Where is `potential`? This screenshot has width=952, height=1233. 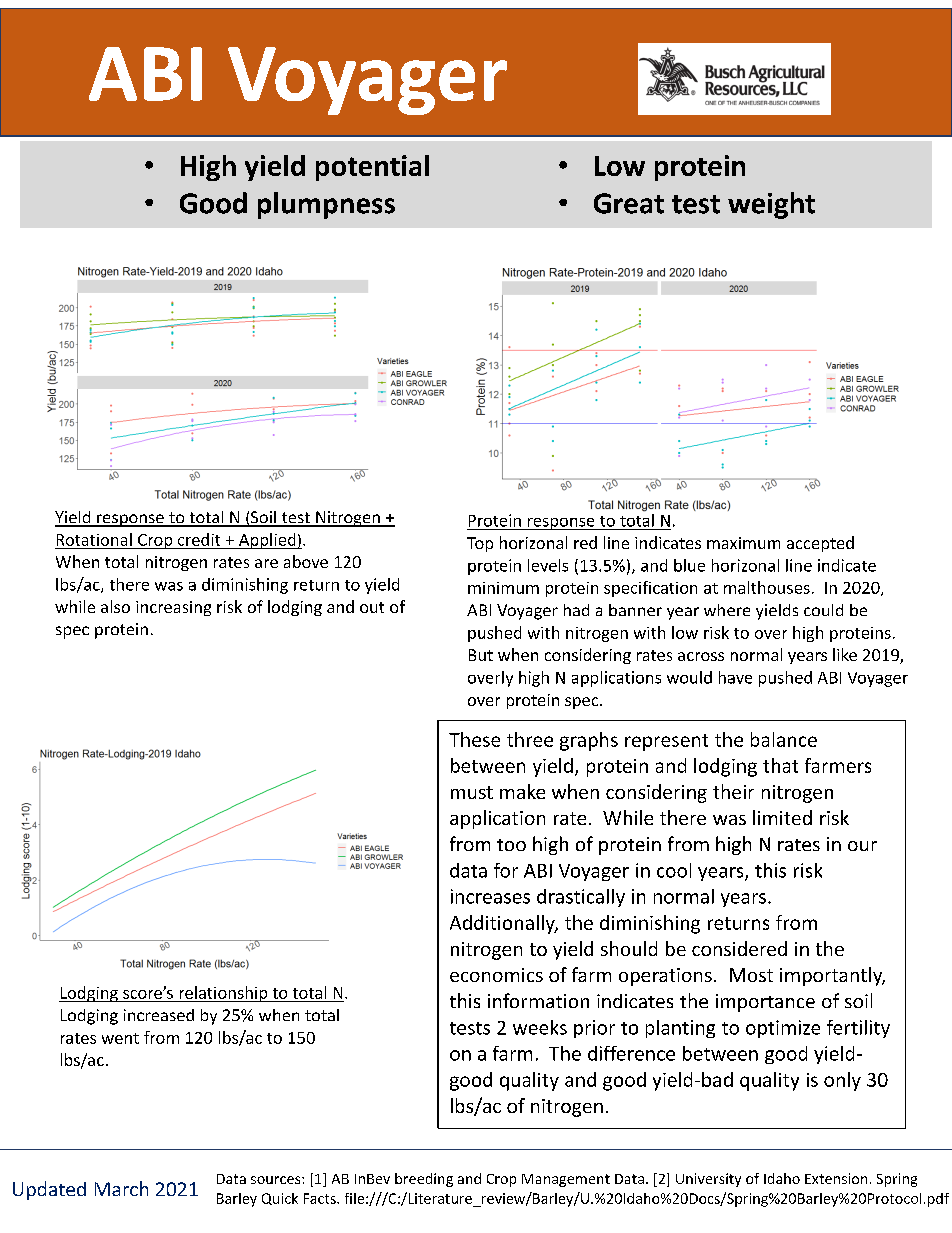 potential is located at coordinates (372, 168).
